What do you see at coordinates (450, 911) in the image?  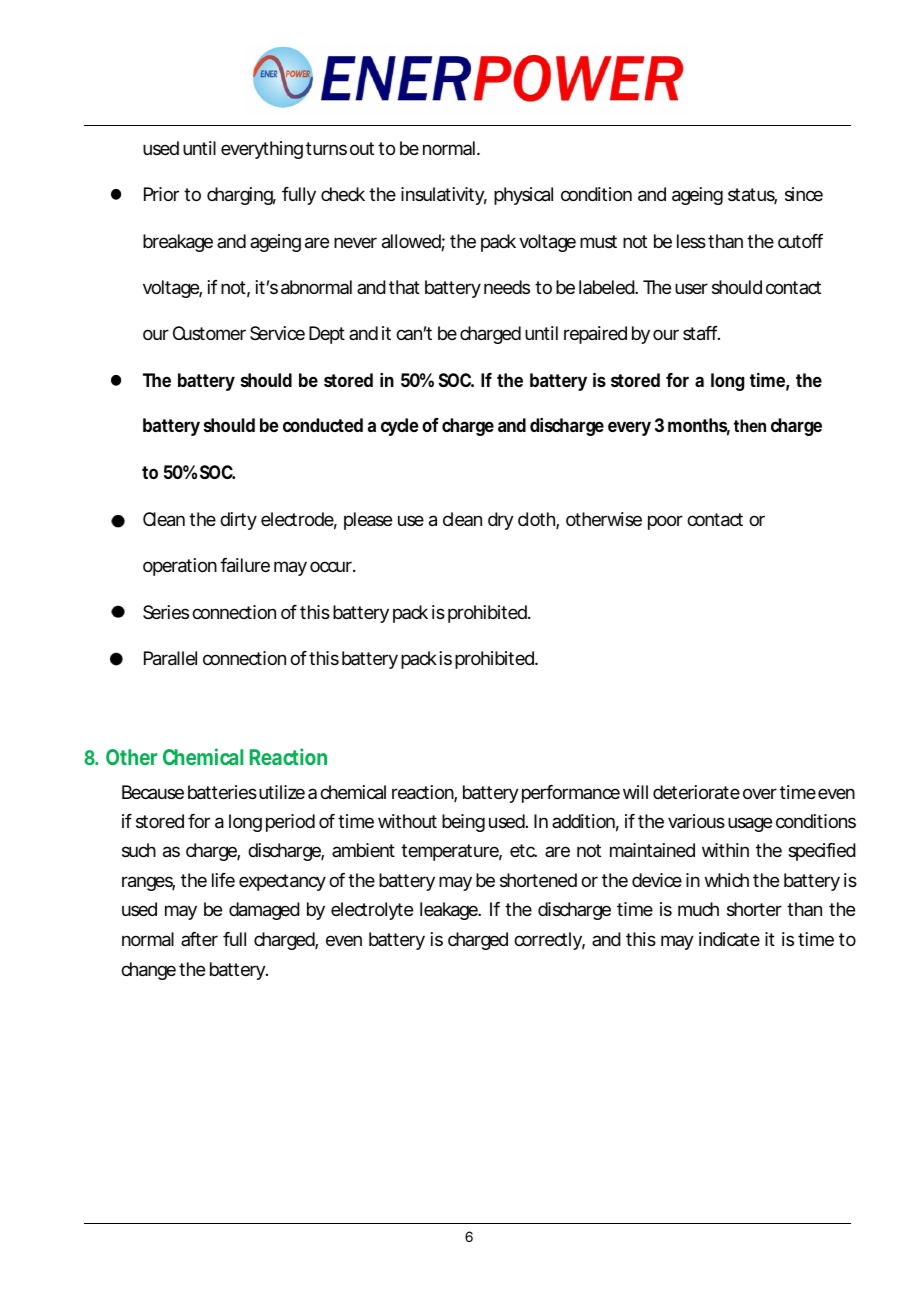 I see `leakage` at bounding box center [450, 911].
